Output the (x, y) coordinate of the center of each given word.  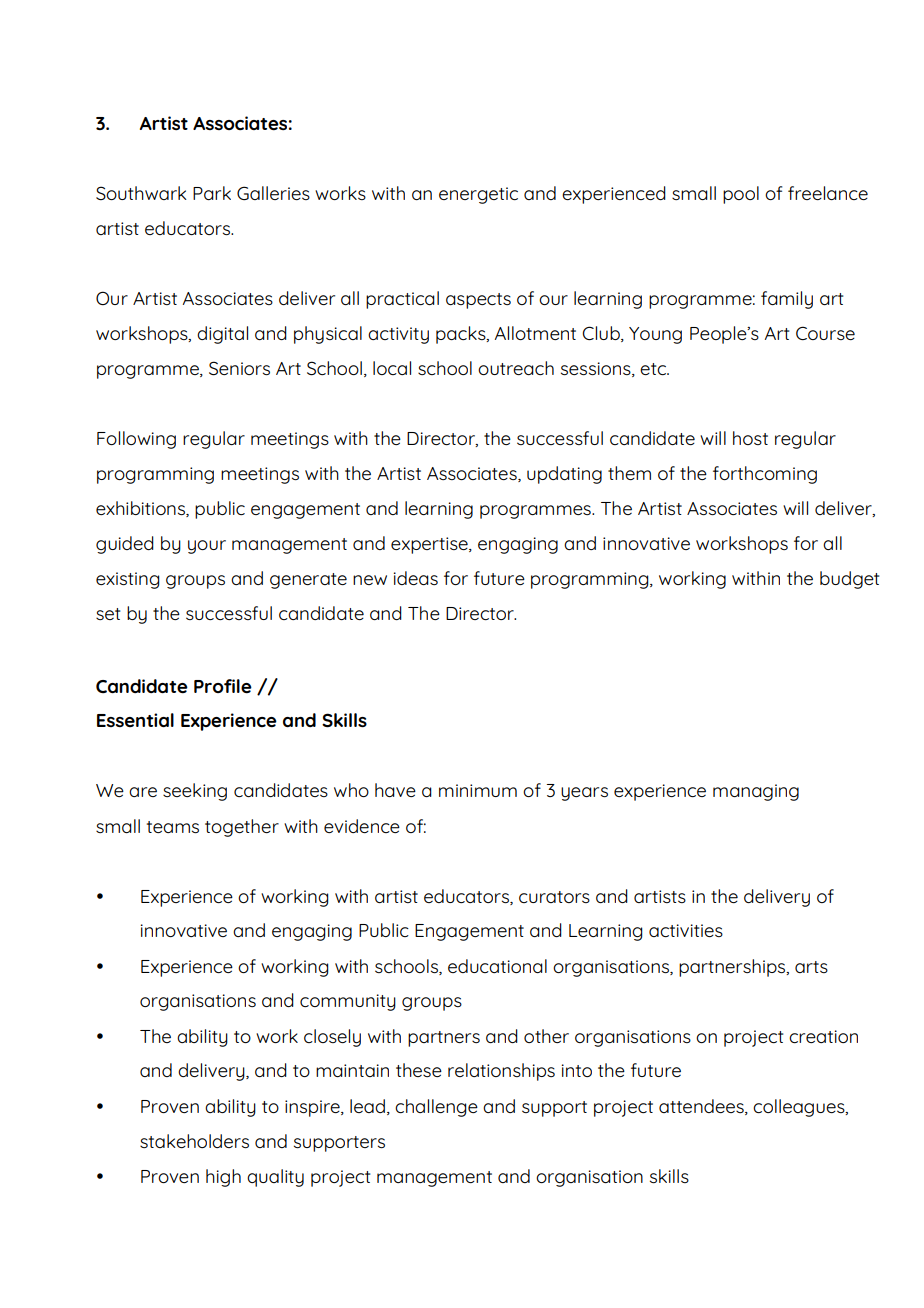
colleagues (800, 1108)
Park (212, 193)
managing (756, 792)
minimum (478, 790)
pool (741, 195)
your (207, 547)
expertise (430, 545)
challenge (436, 1108)
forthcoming (765, 475)
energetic (478, 195)
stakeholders (194, 1141)
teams (173, 827)
